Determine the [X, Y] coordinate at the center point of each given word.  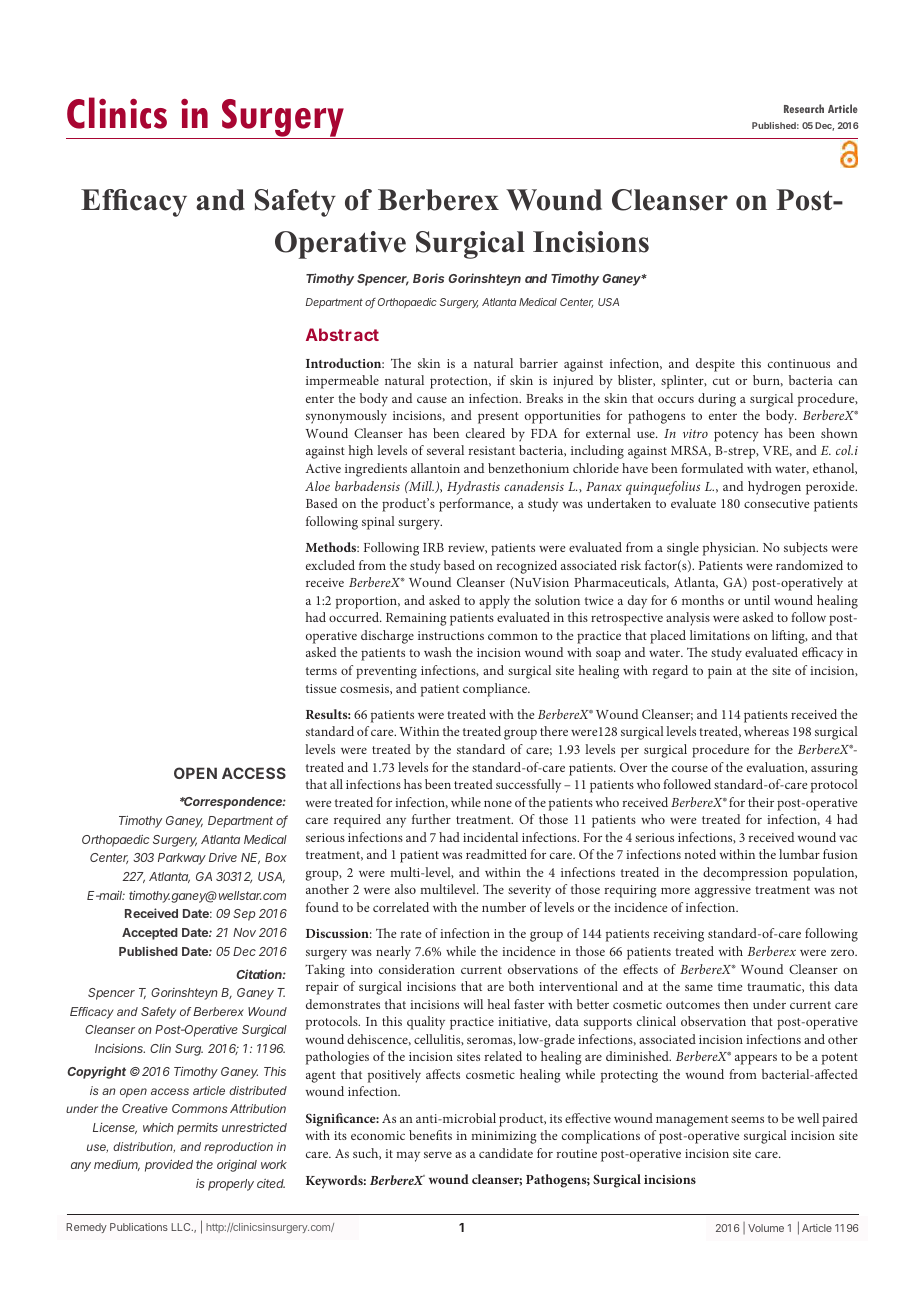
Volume [766, 1228]
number [504, 907]
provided [169, 1165]
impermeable [342, 382]
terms [321, 671]
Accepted [150, 934]
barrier [539, 363]
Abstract [342, 334]
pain [720, 672]
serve [438, 1154]
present [498, 418]
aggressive [723, 891]
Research [804, 108]
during [717, 400]
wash [438, 652]
